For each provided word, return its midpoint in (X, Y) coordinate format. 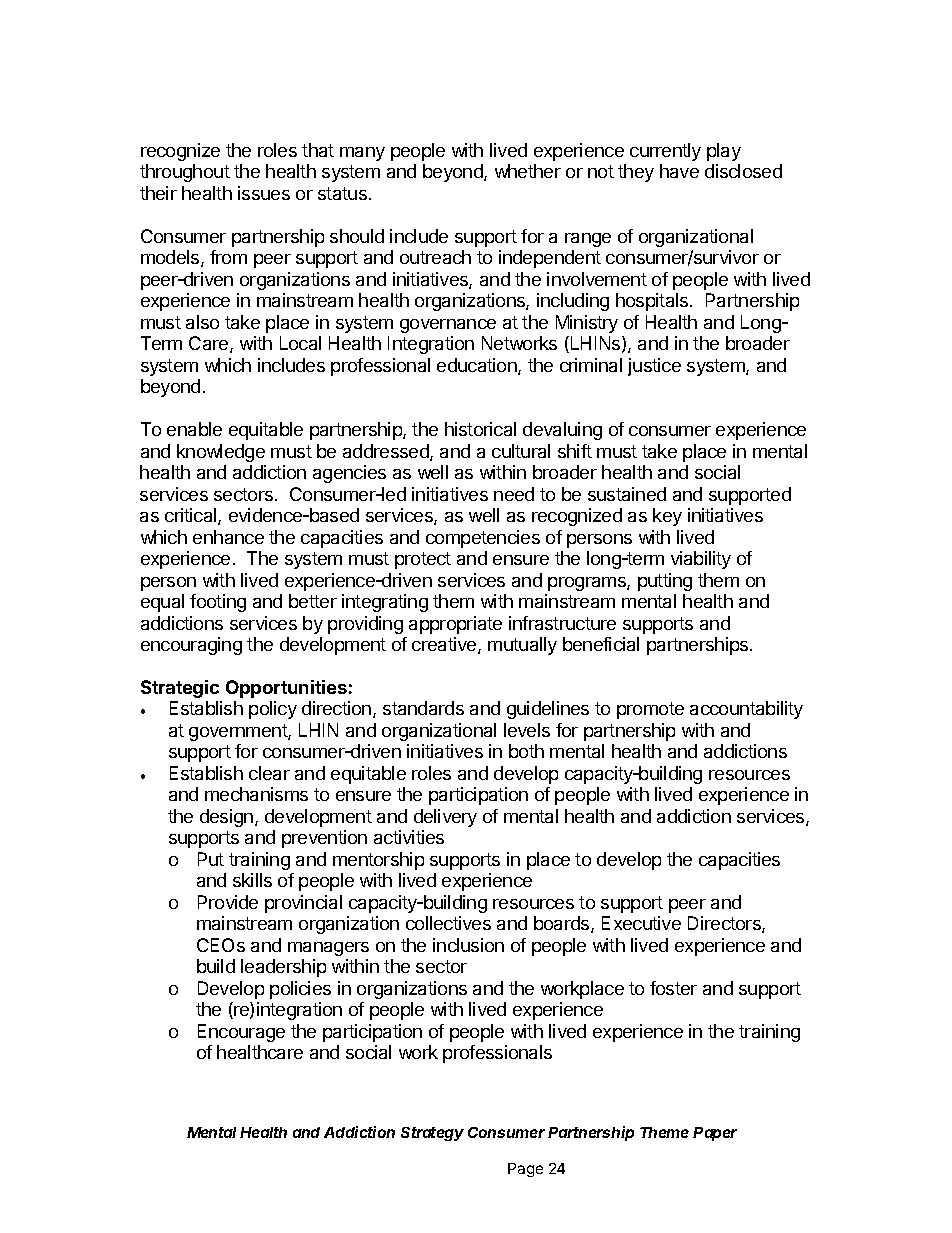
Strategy (432, 1134)
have (679, 171)
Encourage (241, 1033)
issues (264, 193)
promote (650, 710)
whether (528, 171)
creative (445, 645)
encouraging (191, 646)
